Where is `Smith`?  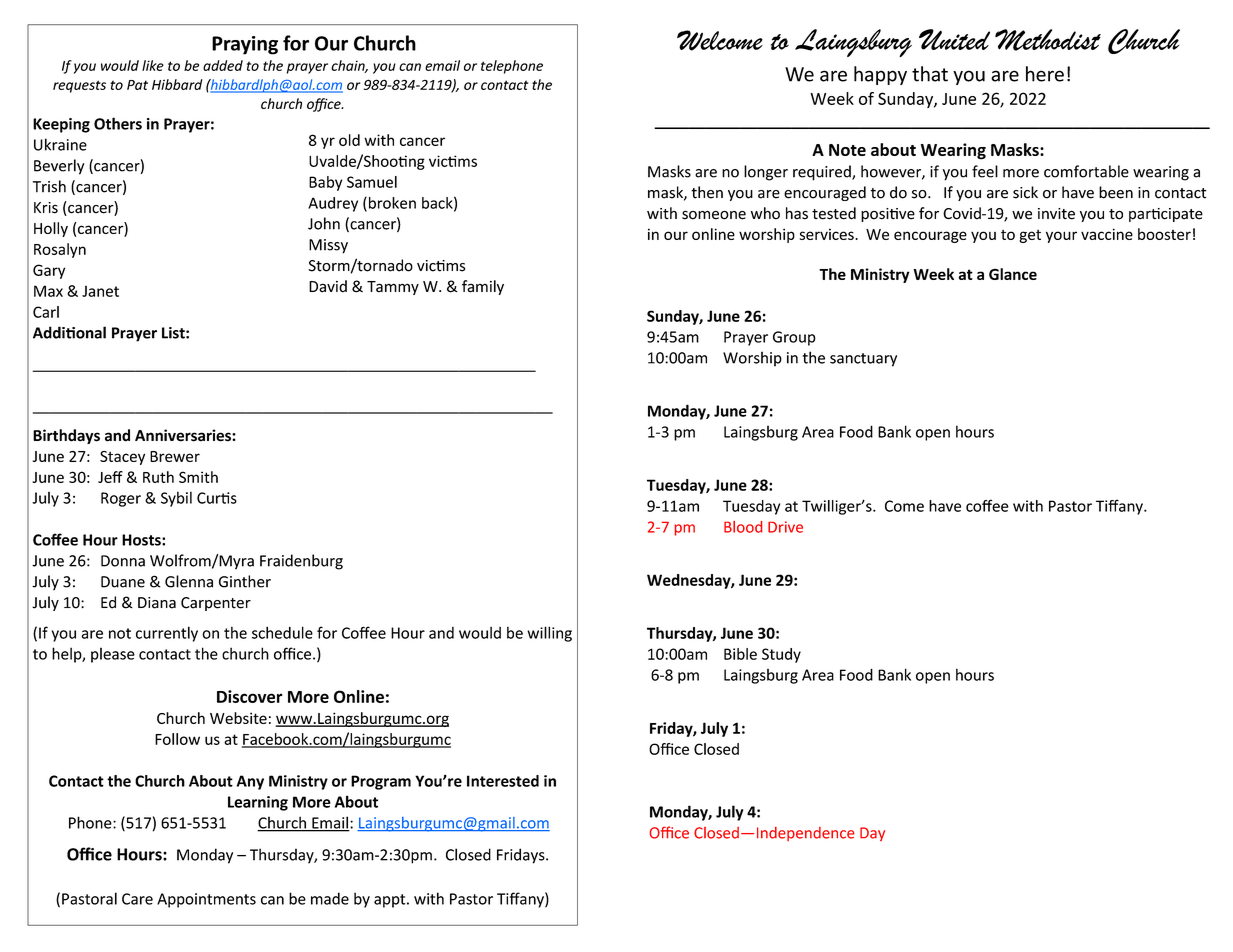 Smith is located at coordinates (198, 477).
